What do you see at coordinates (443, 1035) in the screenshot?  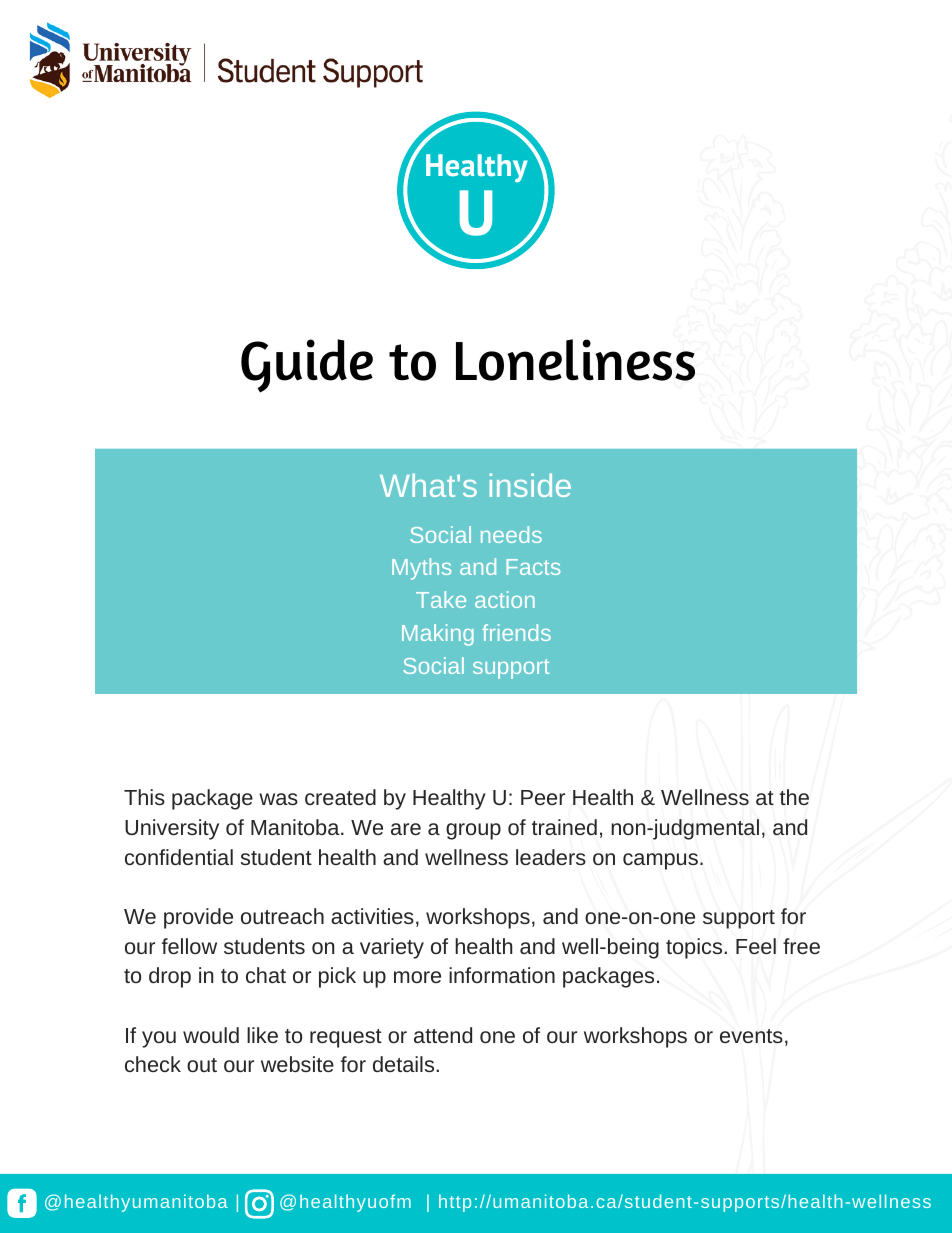 I see `attend` at bounding box center [443, 1035].
